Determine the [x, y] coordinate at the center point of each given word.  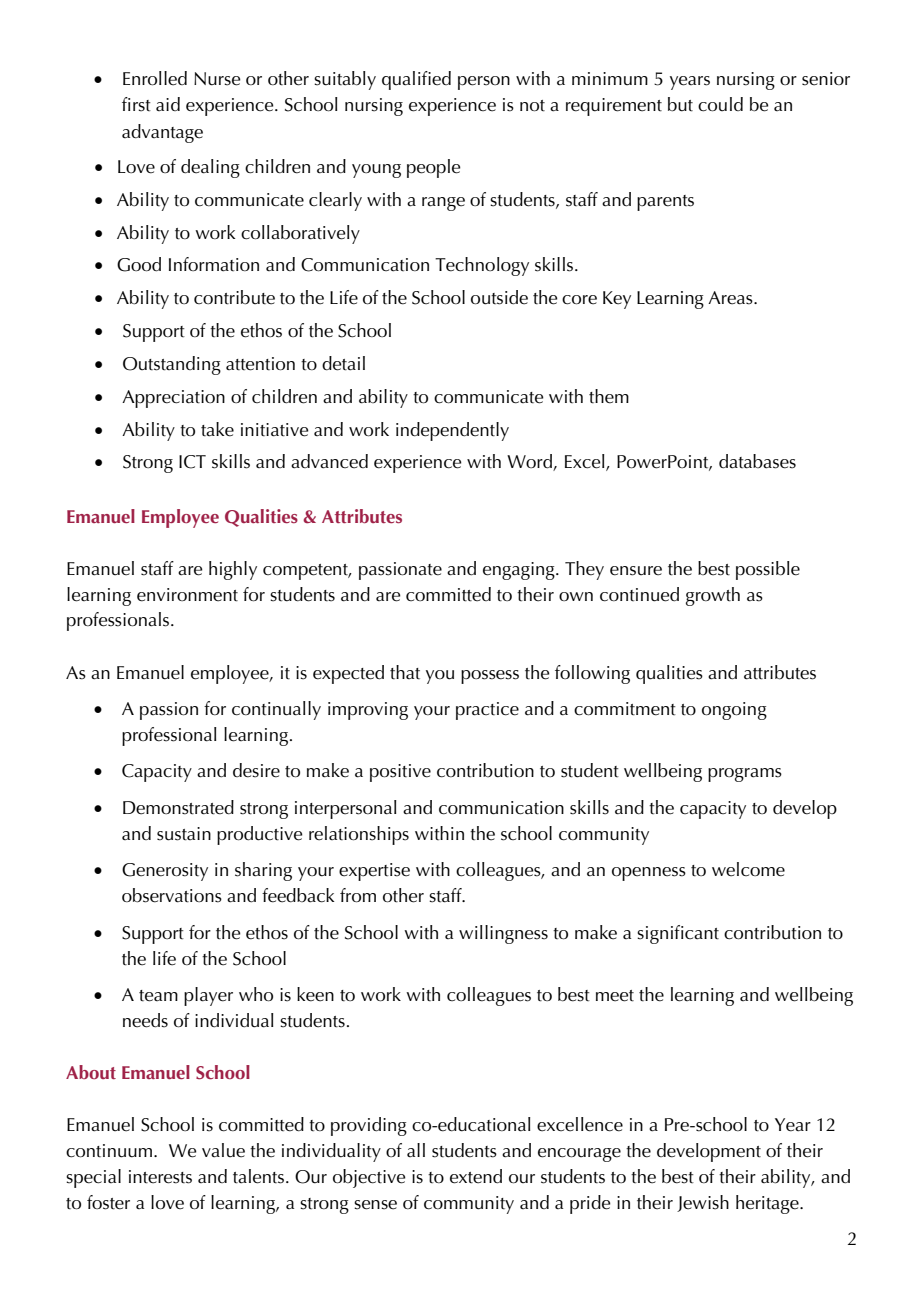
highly [233, 570]
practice [487, 711]
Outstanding [172, 365]
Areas [731, 298]
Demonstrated [178, 807]
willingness [503, 934]
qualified [416, 80]
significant [678, 934]
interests [160, 1177]
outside [499, 297]
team [158, 996]
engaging [520, 571]
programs [745, 775]
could [720, 104]
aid [168, 104]
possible [768, 570]
